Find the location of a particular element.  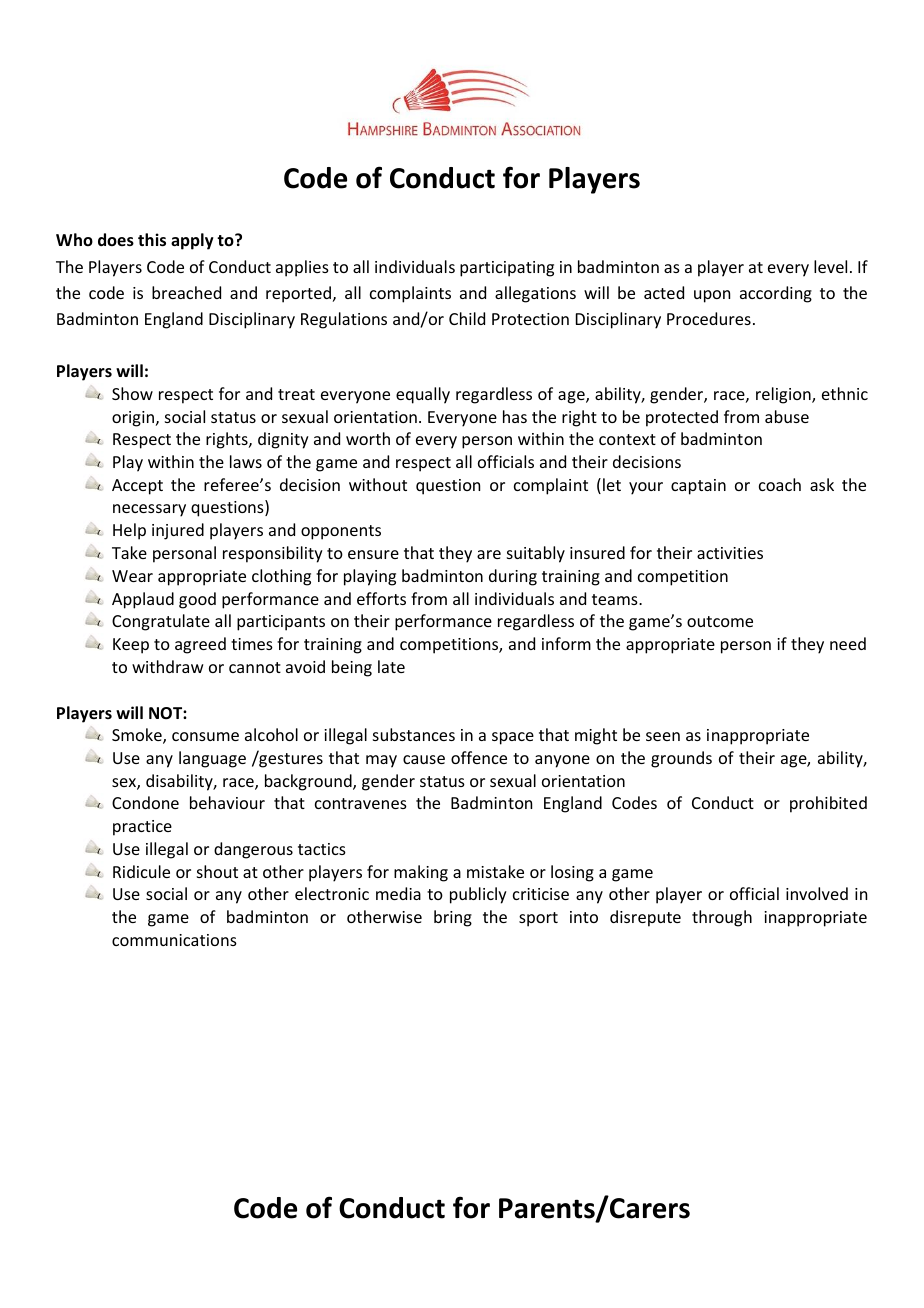

communications is located at coordinates (174, 940).
